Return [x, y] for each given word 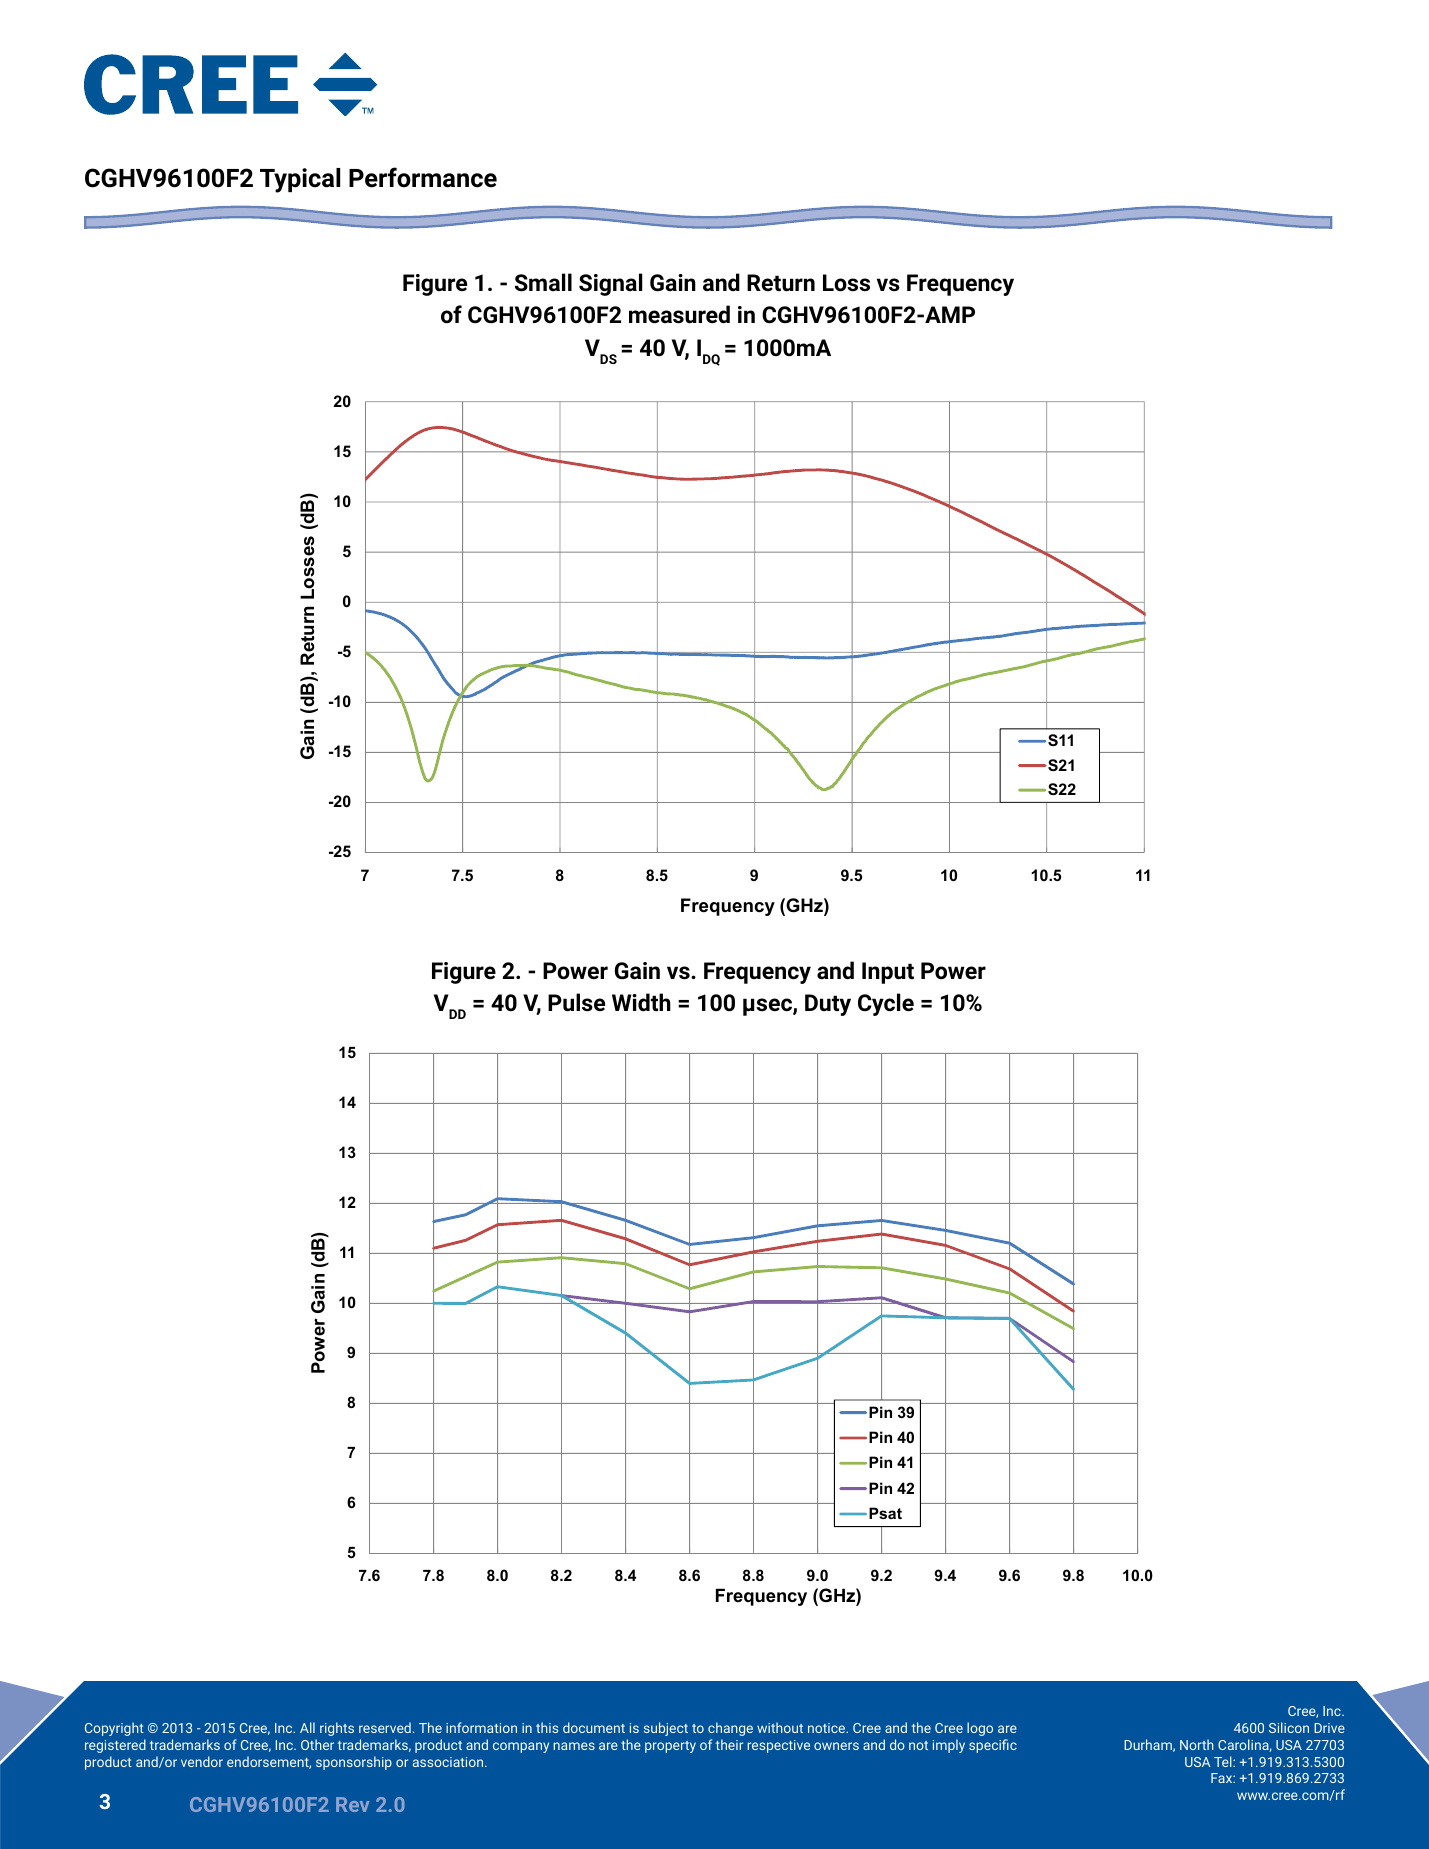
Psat [885, 1513]
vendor [202, 1761]
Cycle [886, 1004]
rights [337, 1729]
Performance [423, 177]
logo [980, 1729]
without [780, 1727]
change [730, 1729]
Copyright [114, 1729]
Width [641, 1002]
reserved [385, 1727]
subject [666, 1729]
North [1197, 1744]
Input [888, 973]
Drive [1329, 1728]
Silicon [1289, 1727]
